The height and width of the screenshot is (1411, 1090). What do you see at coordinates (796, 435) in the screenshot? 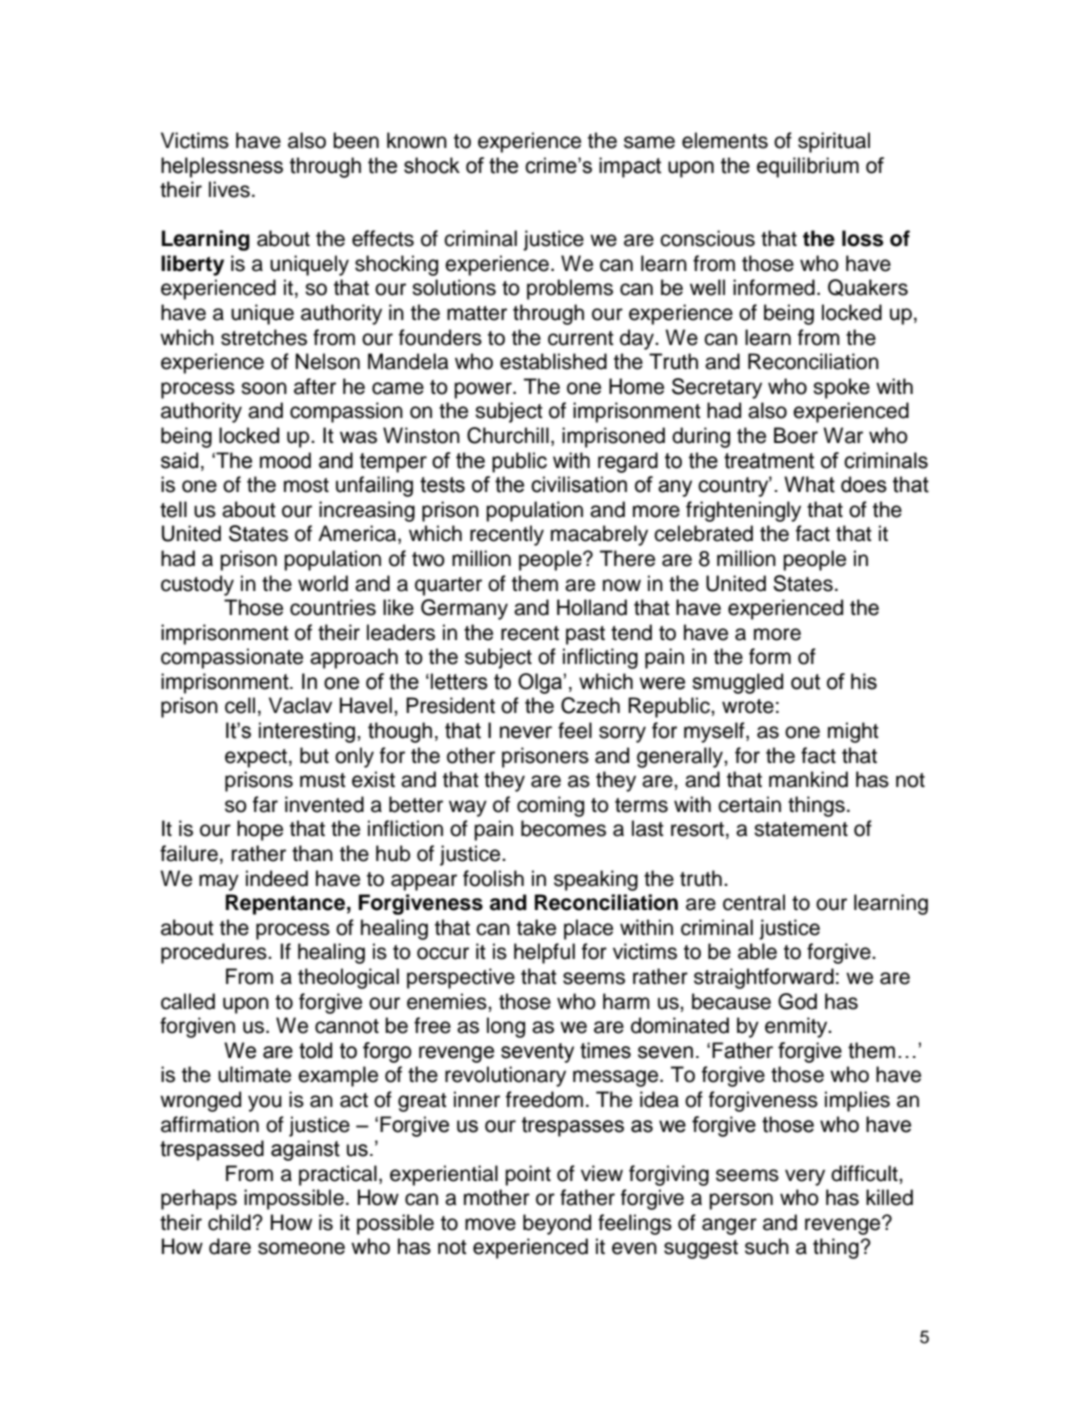
I see `Boer` at bounding box center [796, 435].
